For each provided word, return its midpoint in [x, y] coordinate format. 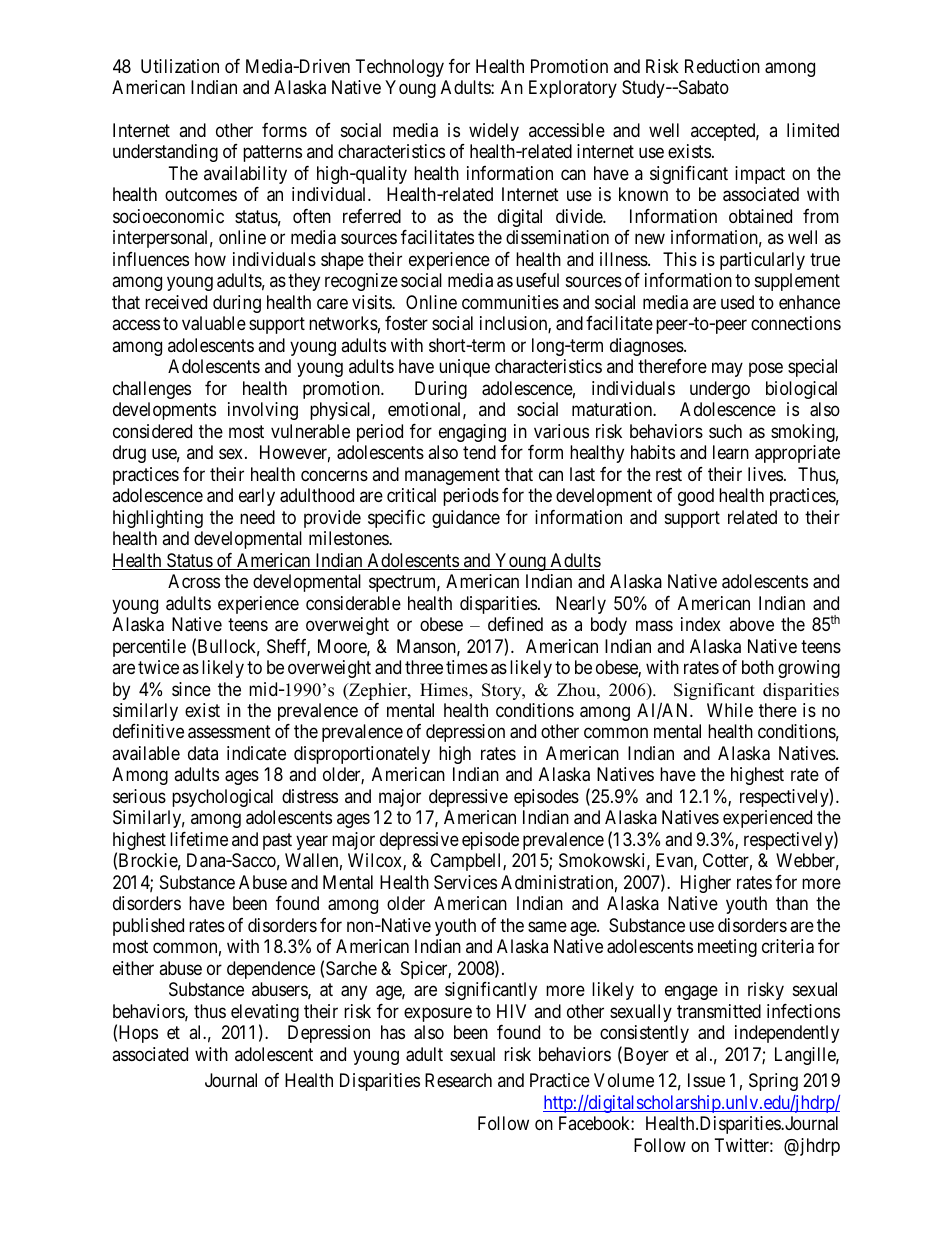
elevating [265, 1014]
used [737, 302]
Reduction [722, 66]
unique [464, 368]
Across [194, 581]
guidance [466, 519]
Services [465, 882]
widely [494, 132]
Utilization [180, 66]
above [751, 624]
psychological [222, 798]
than [792, 903]
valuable [214, 323]
